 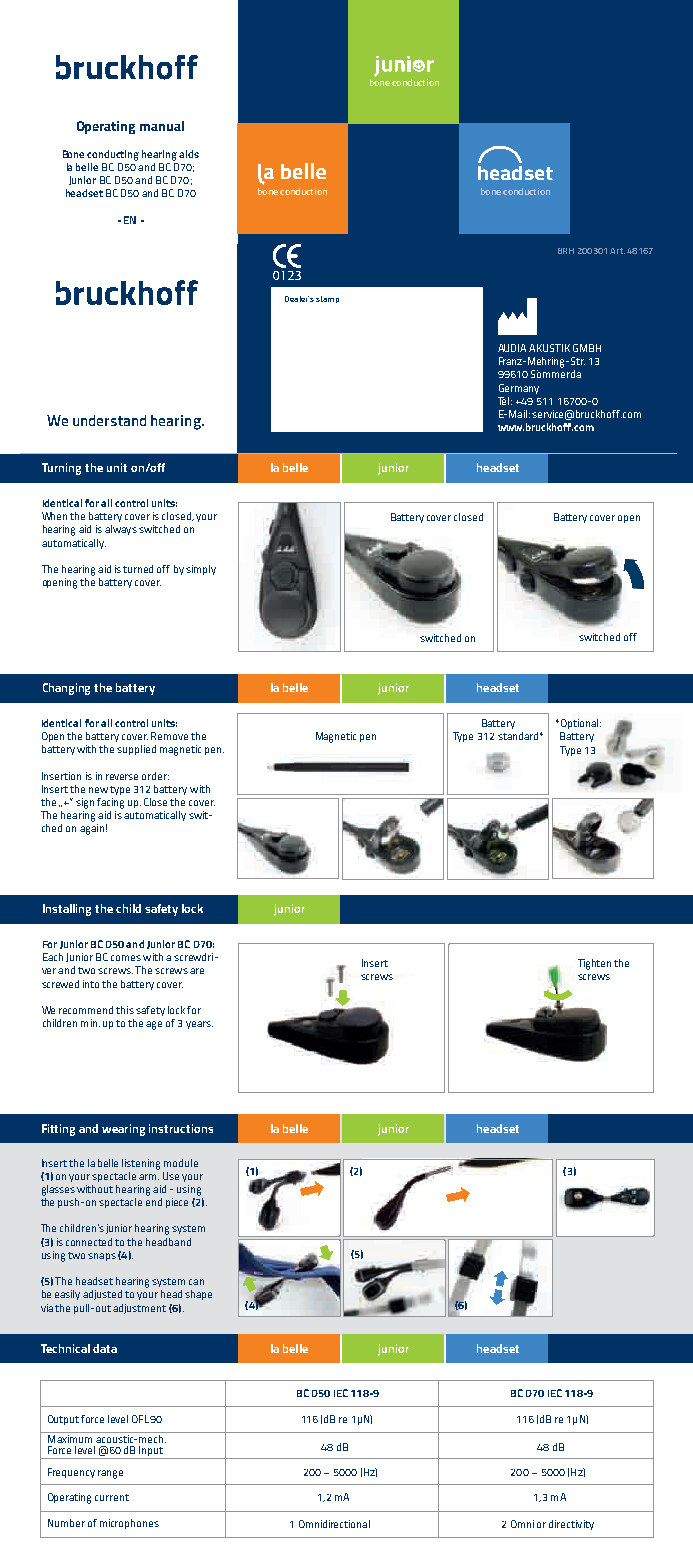 I want to click on module, so click(x=181, y=1163).
